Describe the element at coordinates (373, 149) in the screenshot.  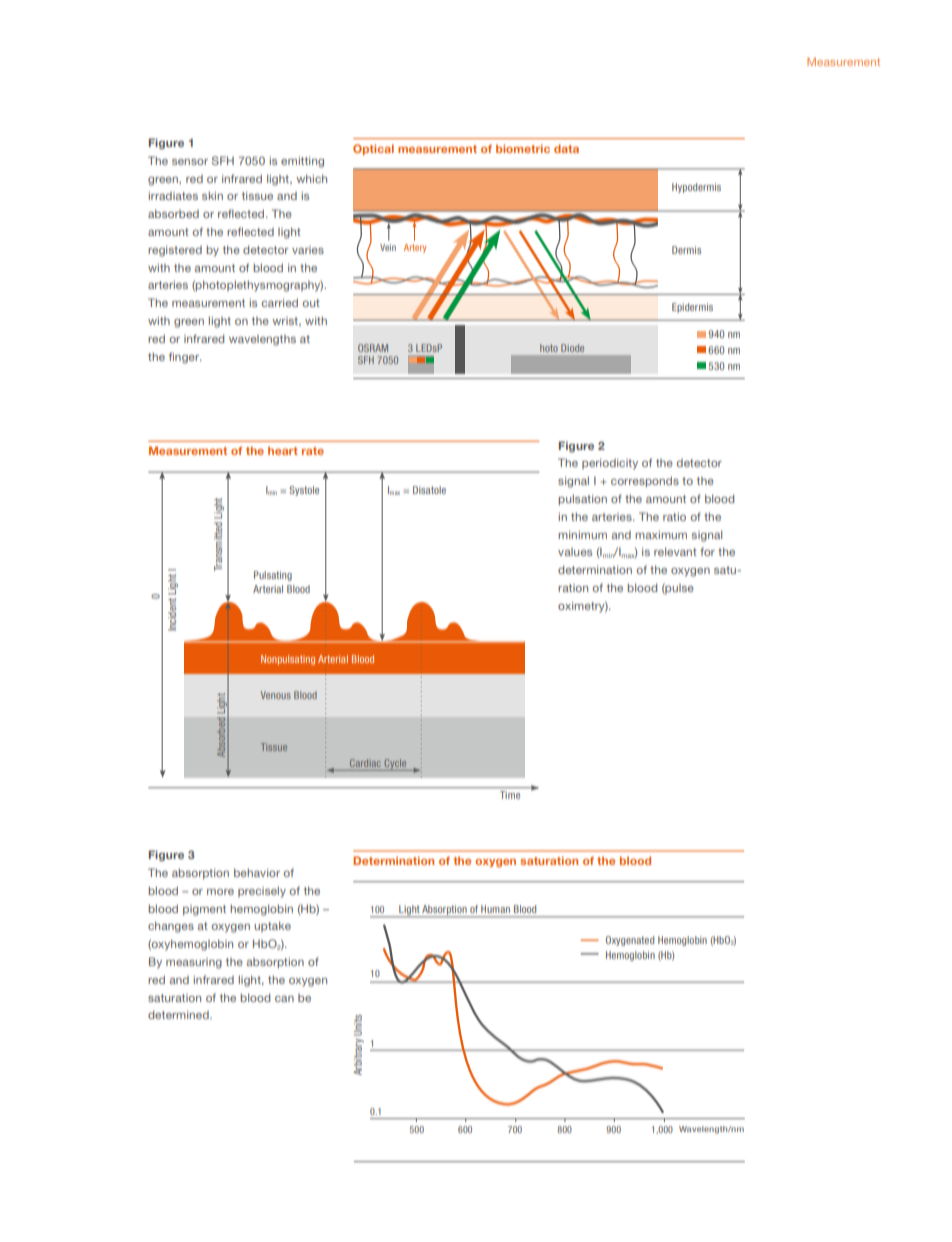
I see `Optical` at that location.
